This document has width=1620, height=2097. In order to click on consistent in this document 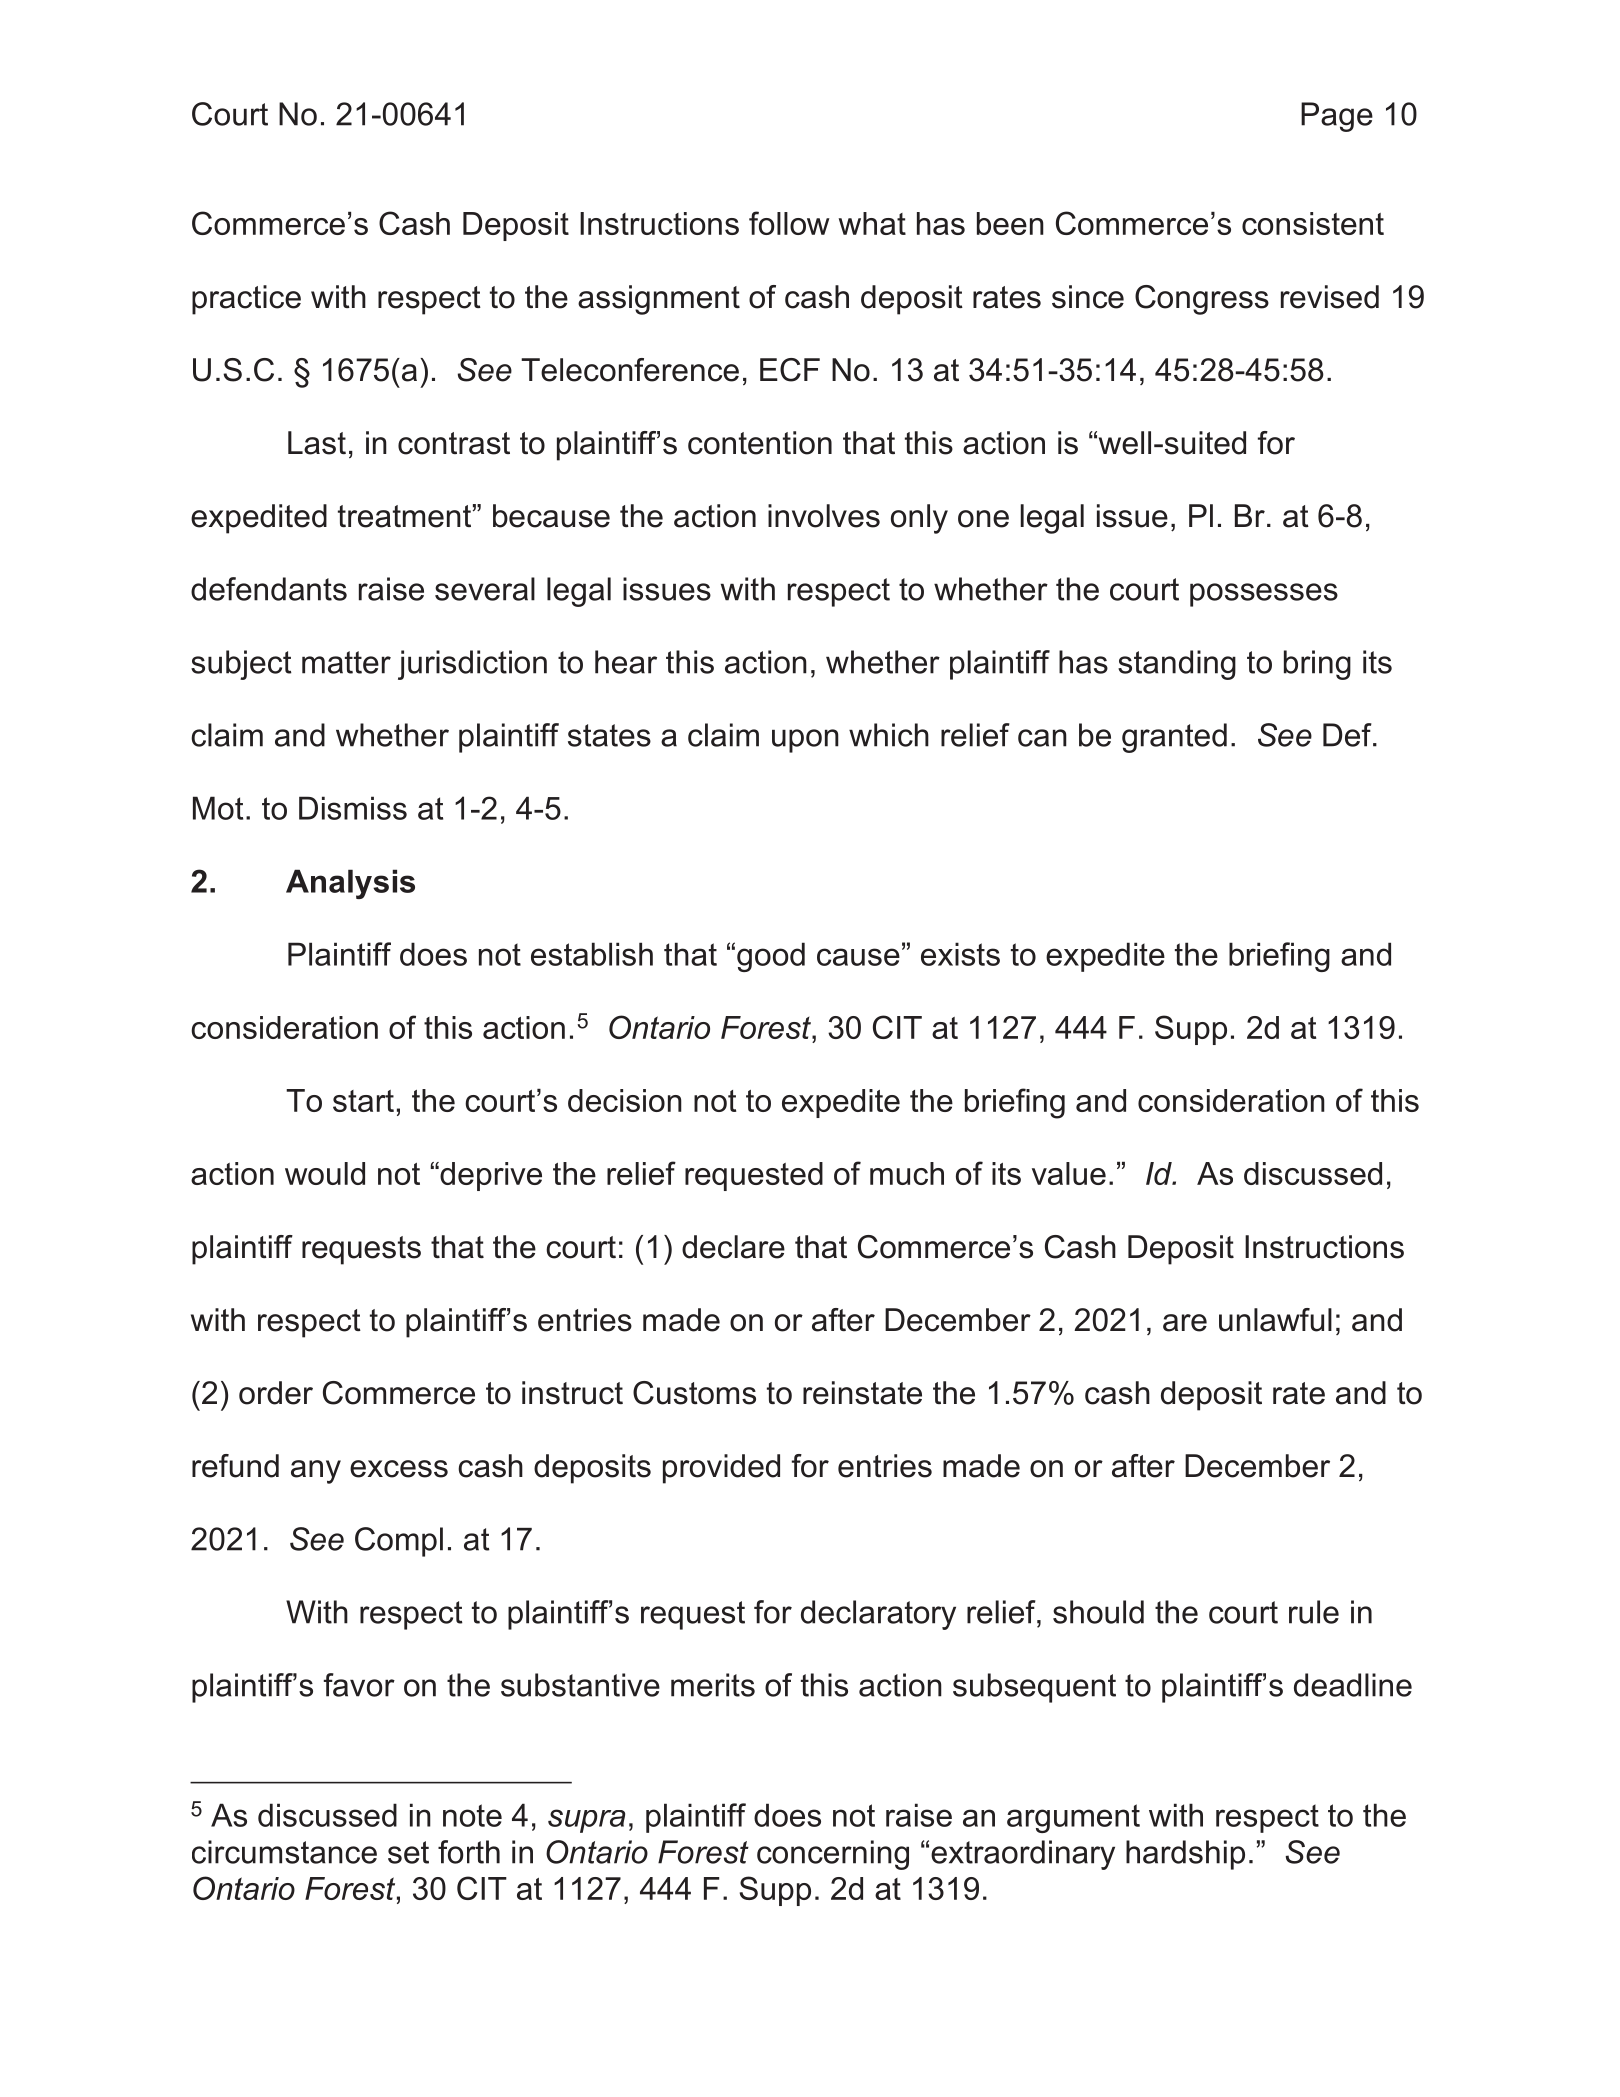, I will do `click(1313, 223)`.
